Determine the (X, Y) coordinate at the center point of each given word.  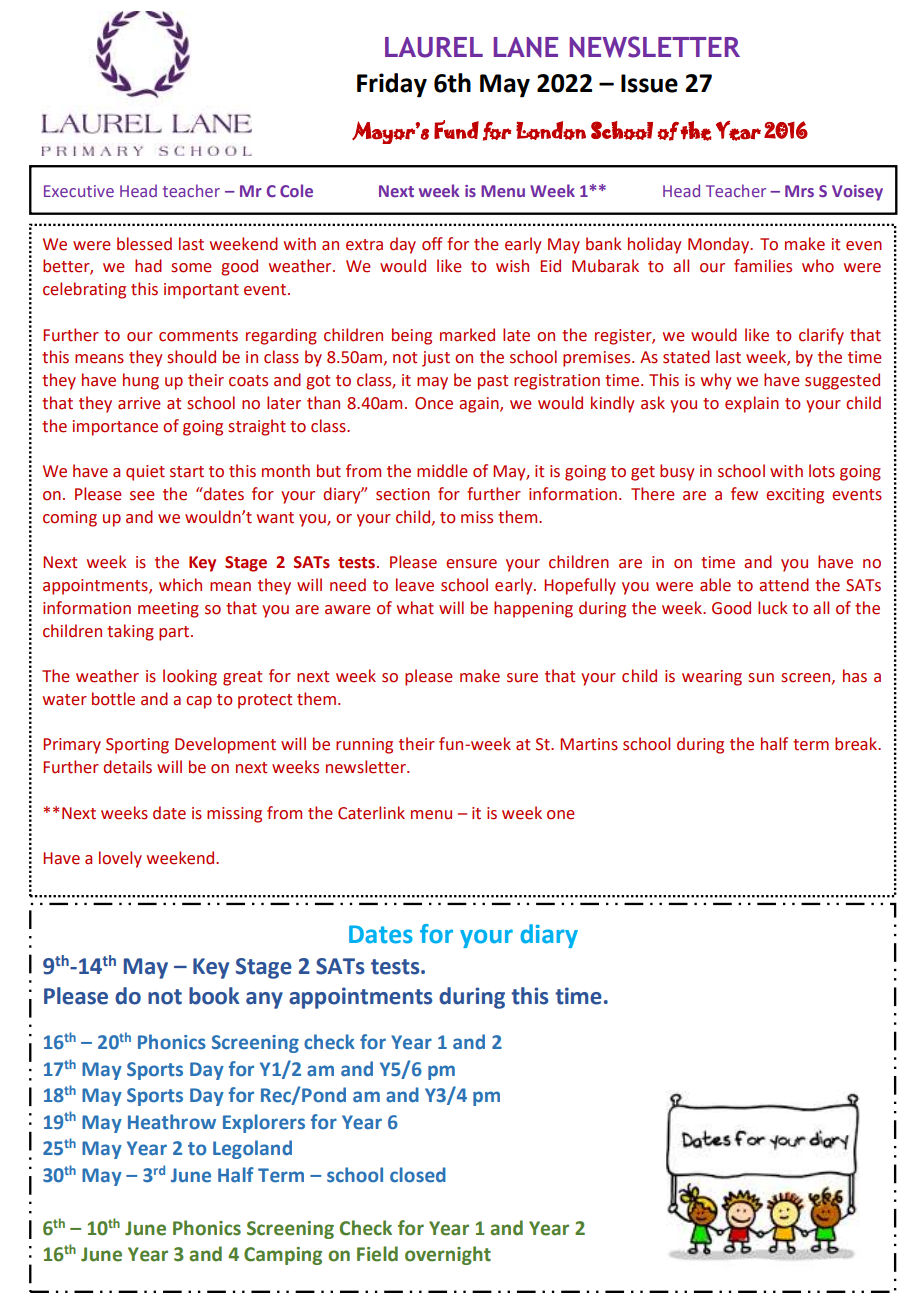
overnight (448, 1255)
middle (442, 471)
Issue (649, 83)
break (857, 744)
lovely (120, 859)
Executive (79, 191)
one (561, 815)
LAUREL (434, 47)
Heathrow (172, 1122)
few (744, 494)
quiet (145, 473)
